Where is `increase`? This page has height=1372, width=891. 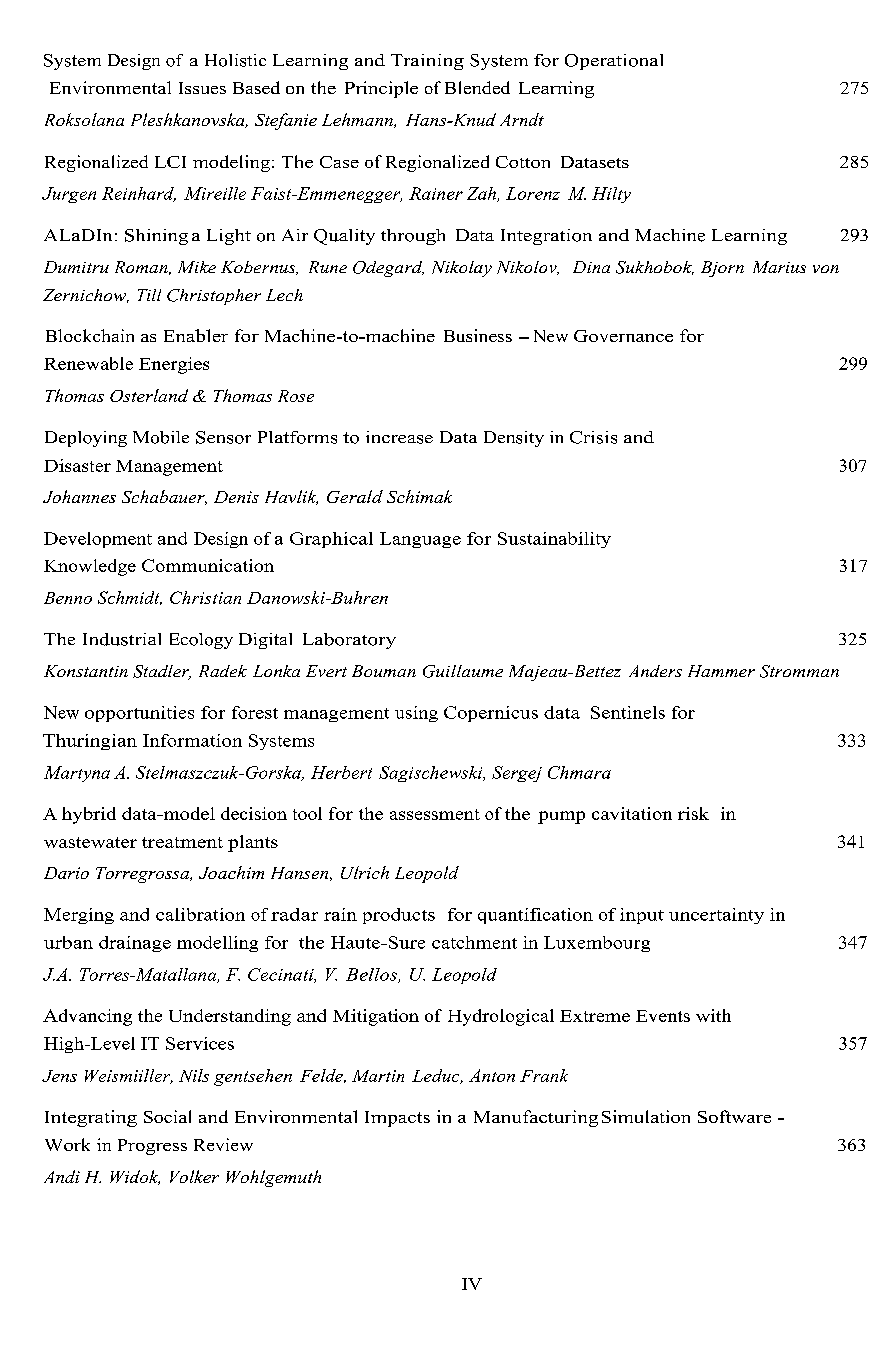
increase is located at coordinates (399, 437).
